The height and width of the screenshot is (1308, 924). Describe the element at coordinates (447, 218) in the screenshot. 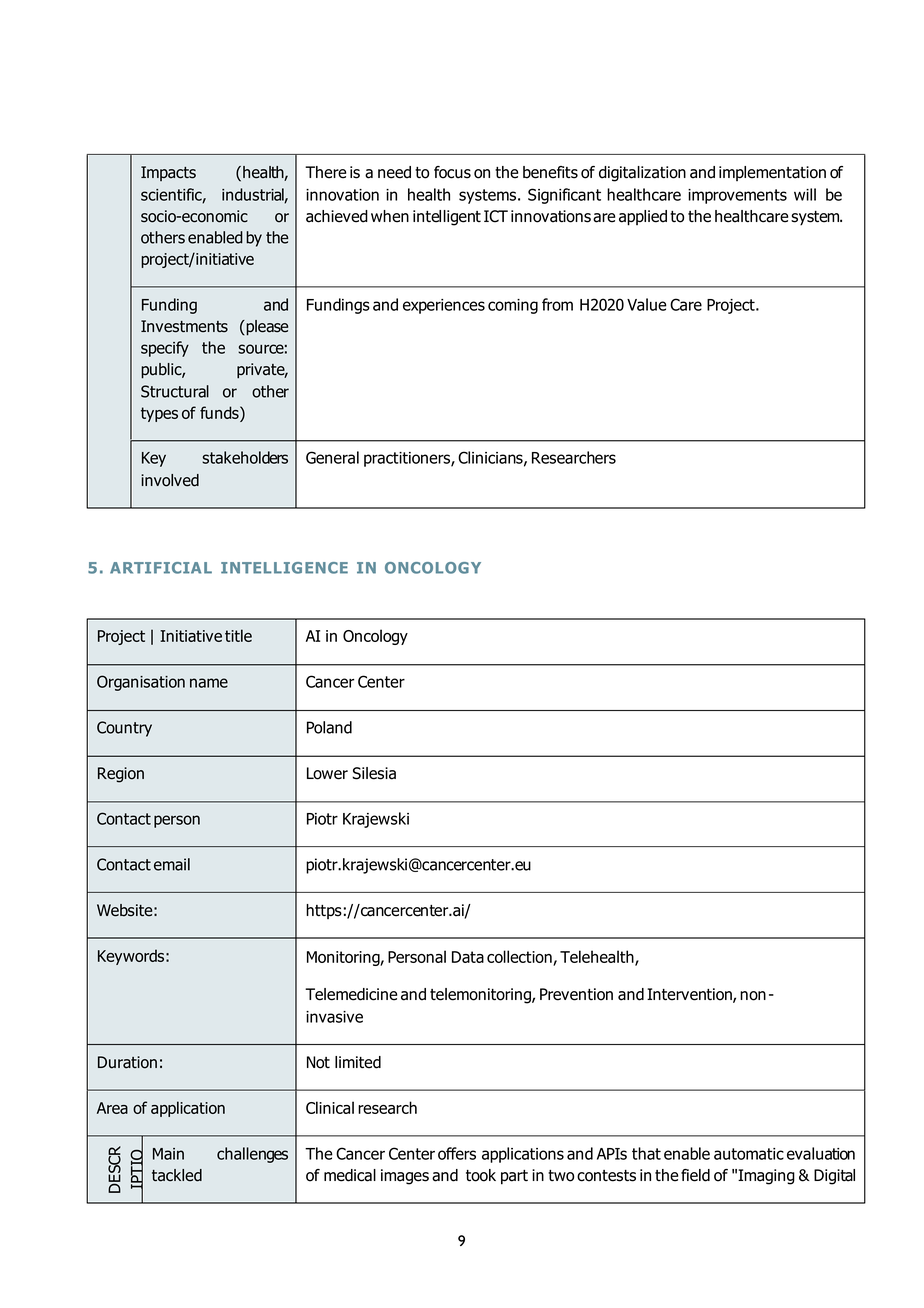

I see `intelligent` at that location.
